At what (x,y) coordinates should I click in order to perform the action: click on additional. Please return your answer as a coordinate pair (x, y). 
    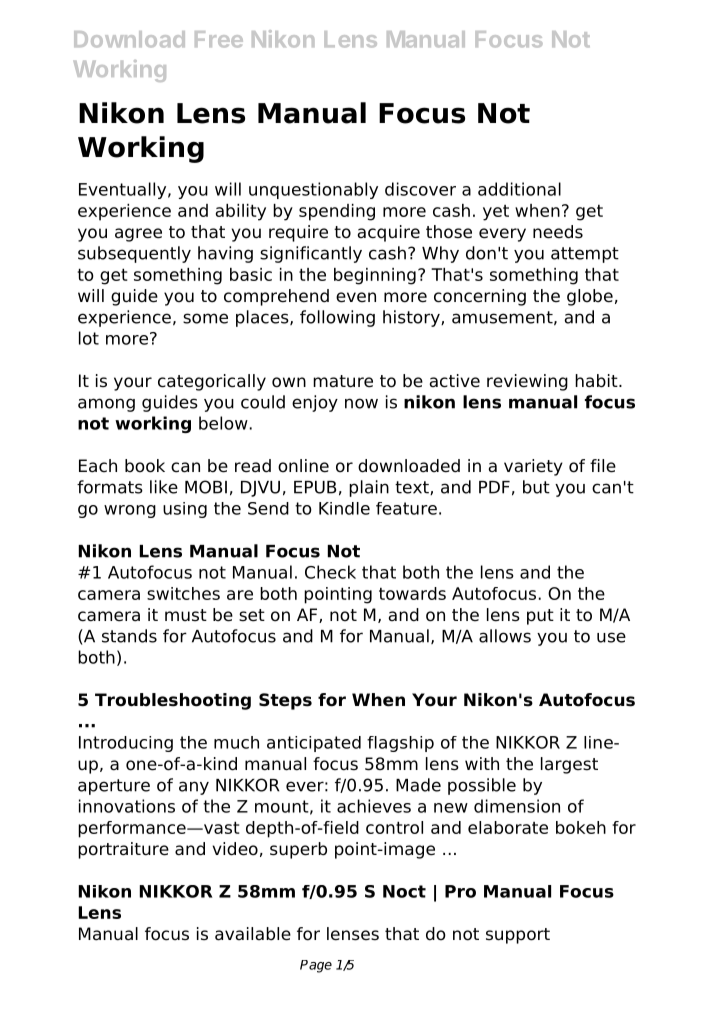
    Looking at the image, I should click on (519, 189).
